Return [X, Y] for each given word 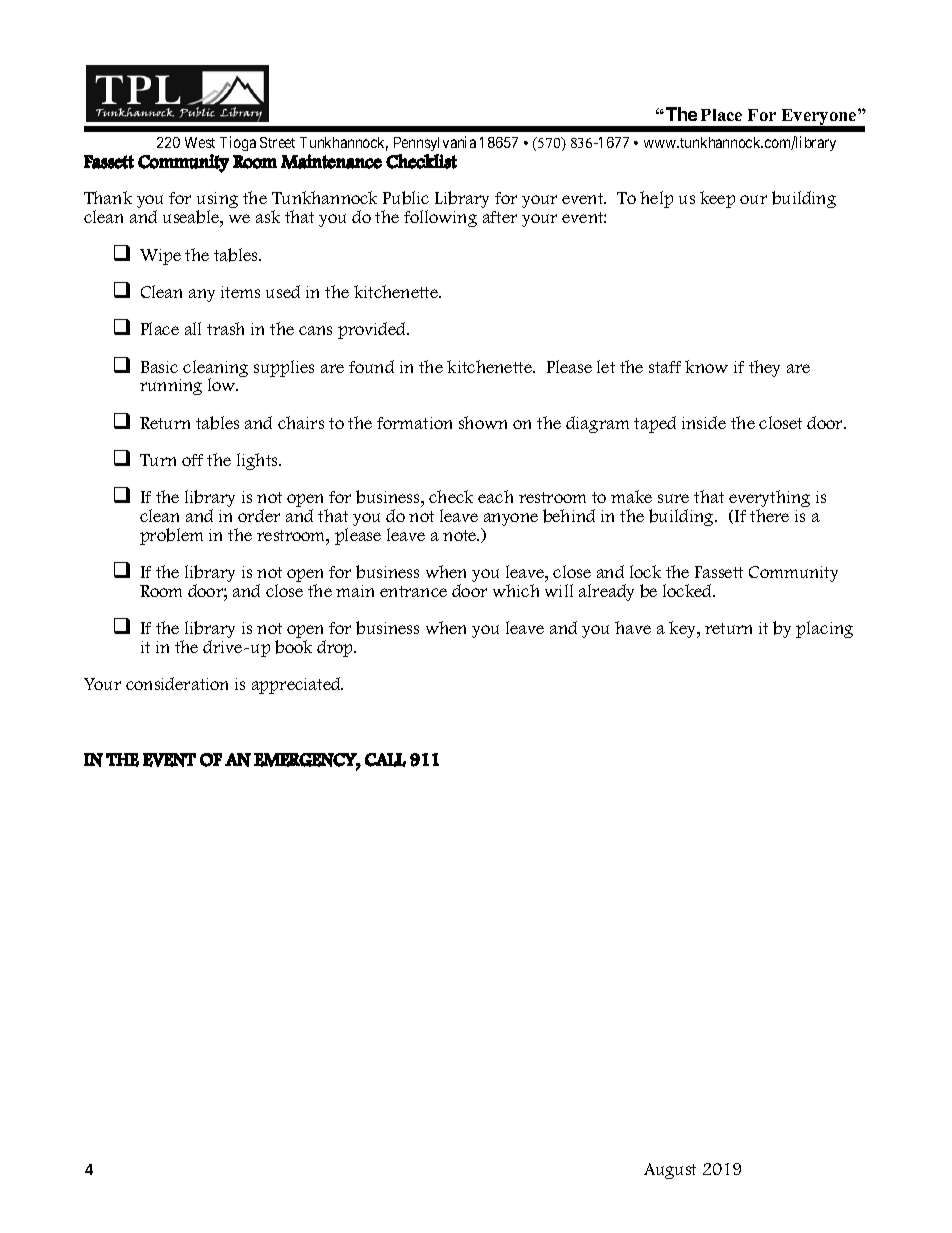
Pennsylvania [435, 145]
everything [769, 500]
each [495, 496]
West [200, 142]
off [192, 460]
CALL [385, 760]
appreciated [297, 685]
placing [824, 629]
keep [717, 199]
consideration [177, 683]
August [670, 1171]
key [684, 629]
